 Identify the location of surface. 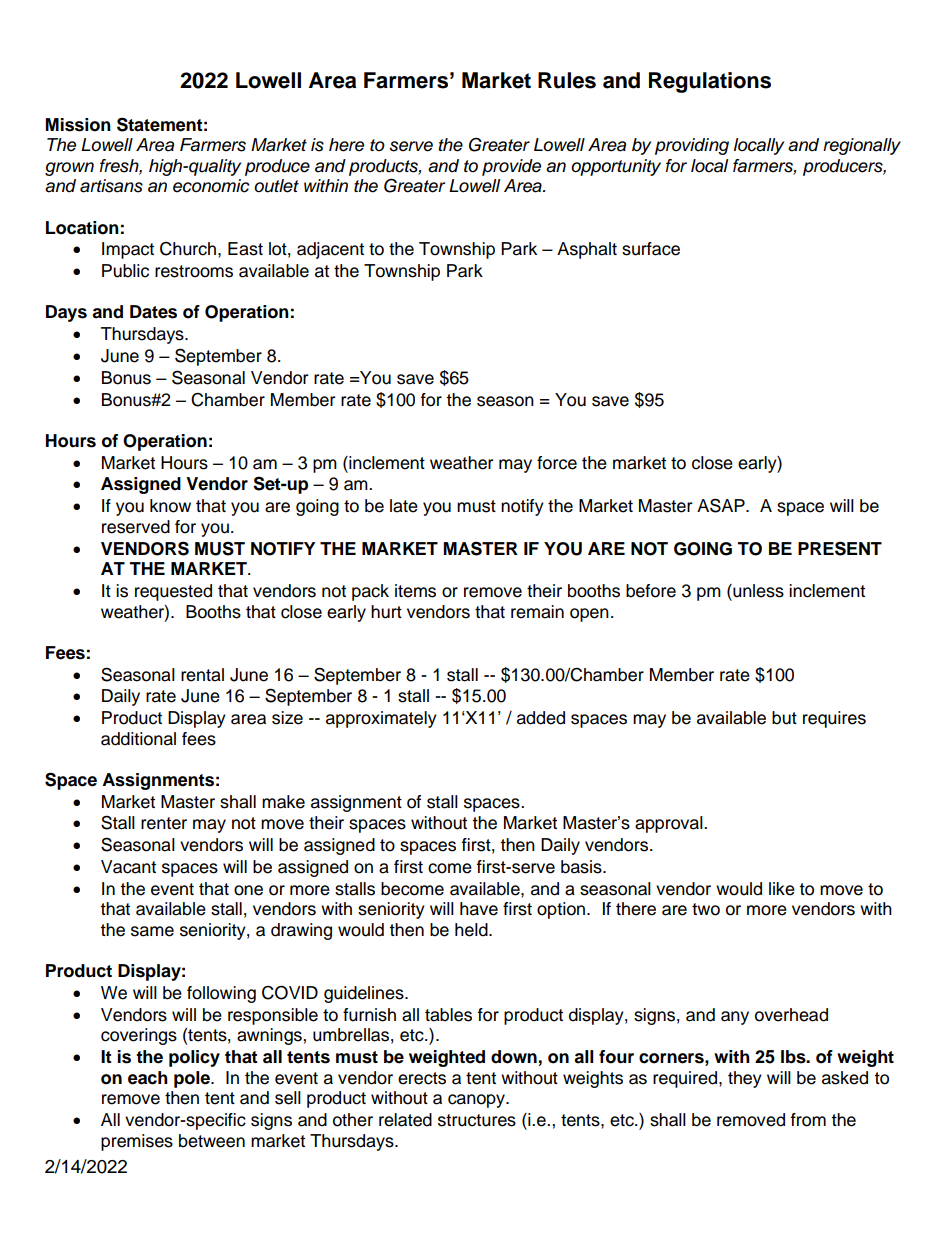
(651, 249).
